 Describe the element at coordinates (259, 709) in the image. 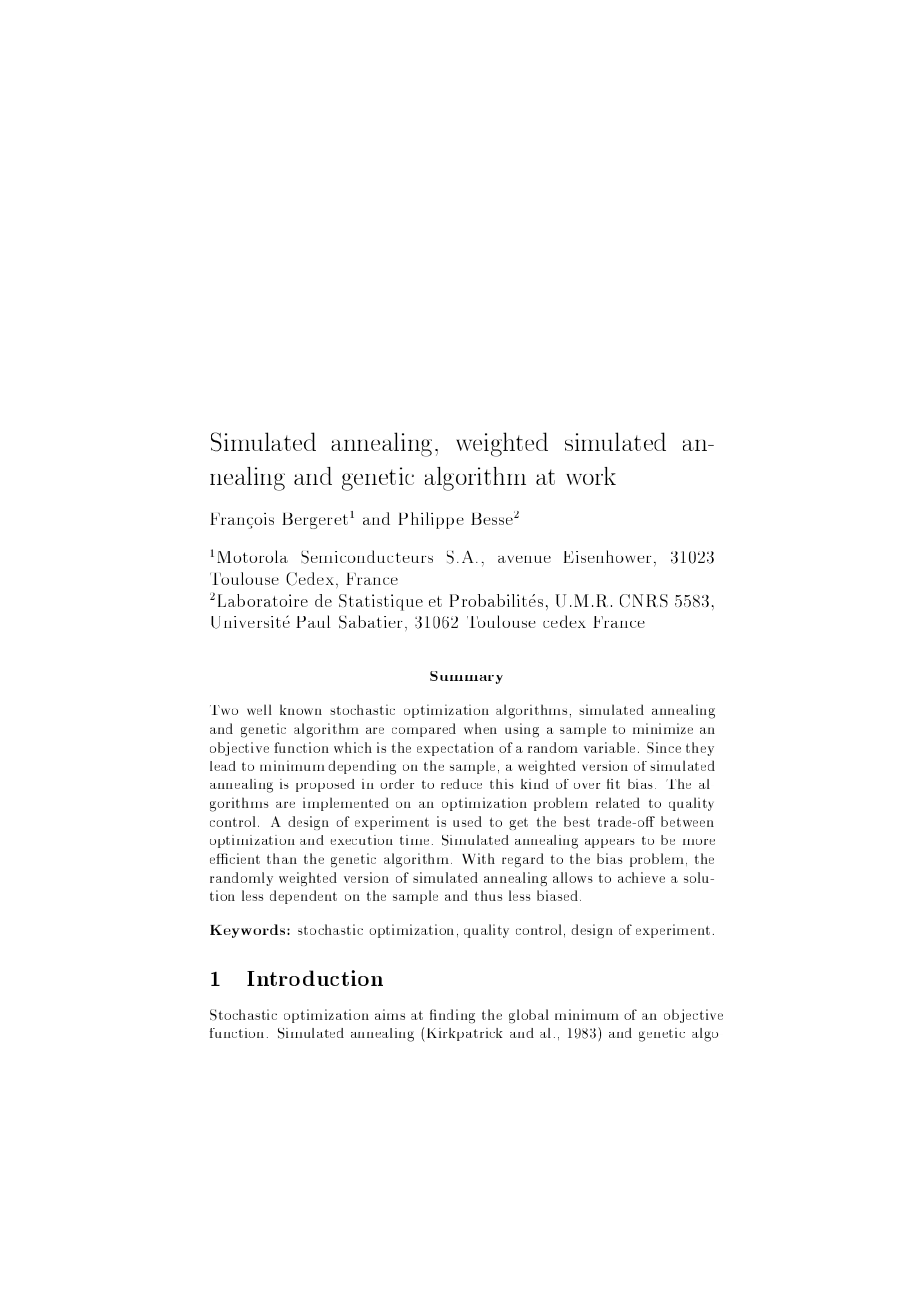

I see `well` at that location.
